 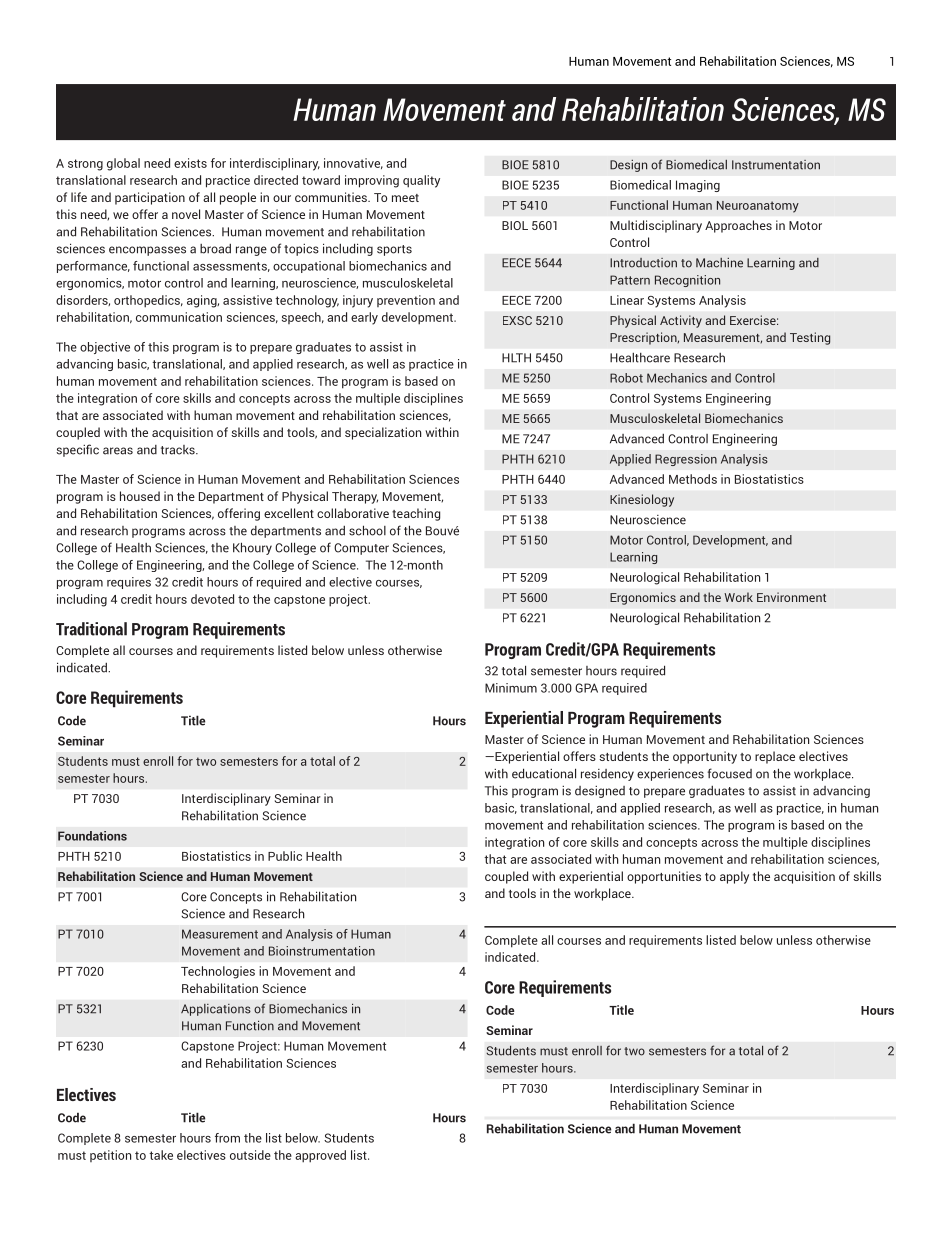 I want to click on quality, so click(x=421, y=181).
